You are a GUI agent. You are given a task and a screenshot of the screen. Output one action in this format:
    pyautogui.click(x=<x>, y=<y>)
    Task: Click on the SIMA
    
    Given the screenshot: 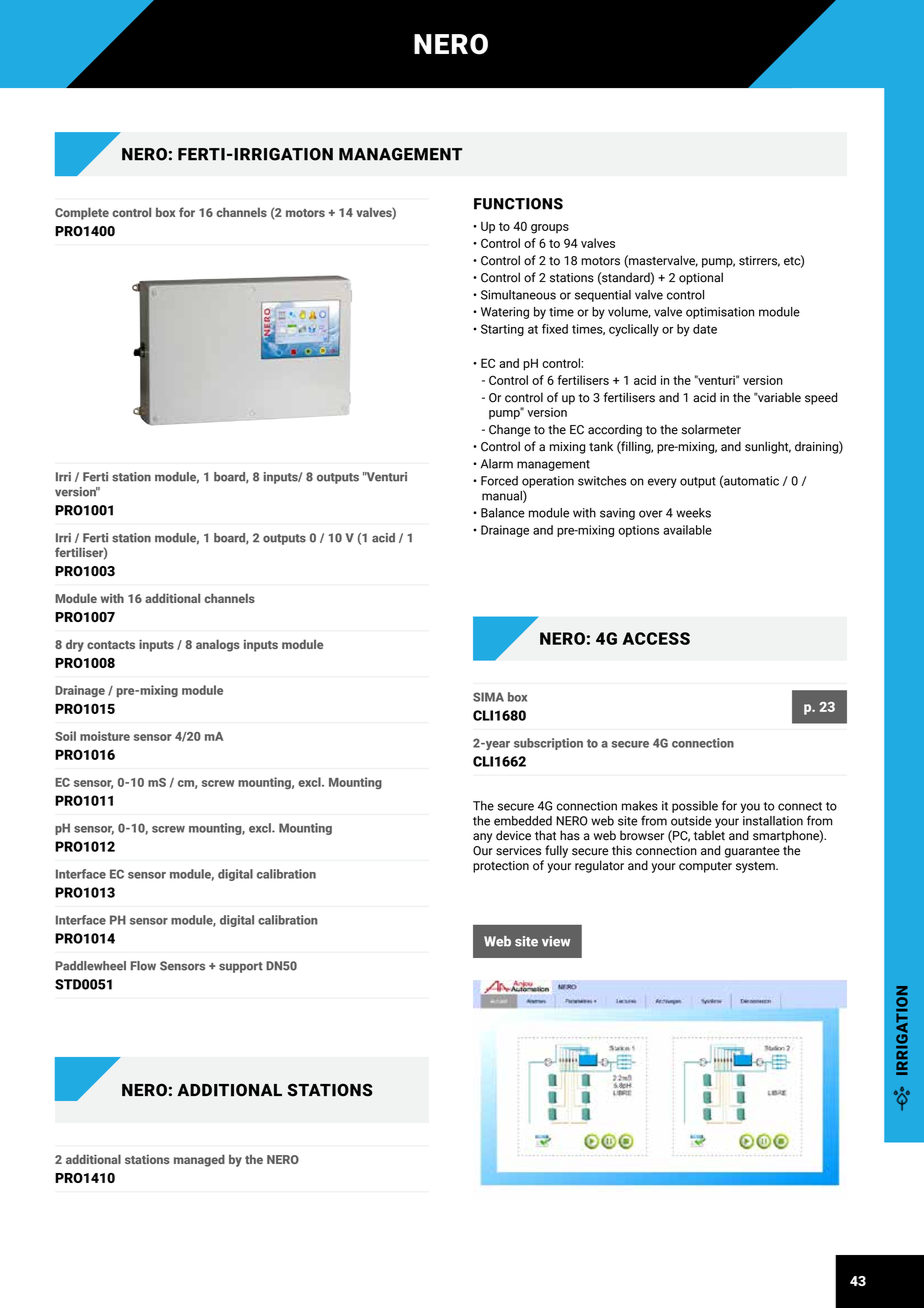 What is the action you would take?
    pyautogui.click(x=488, y=697)
